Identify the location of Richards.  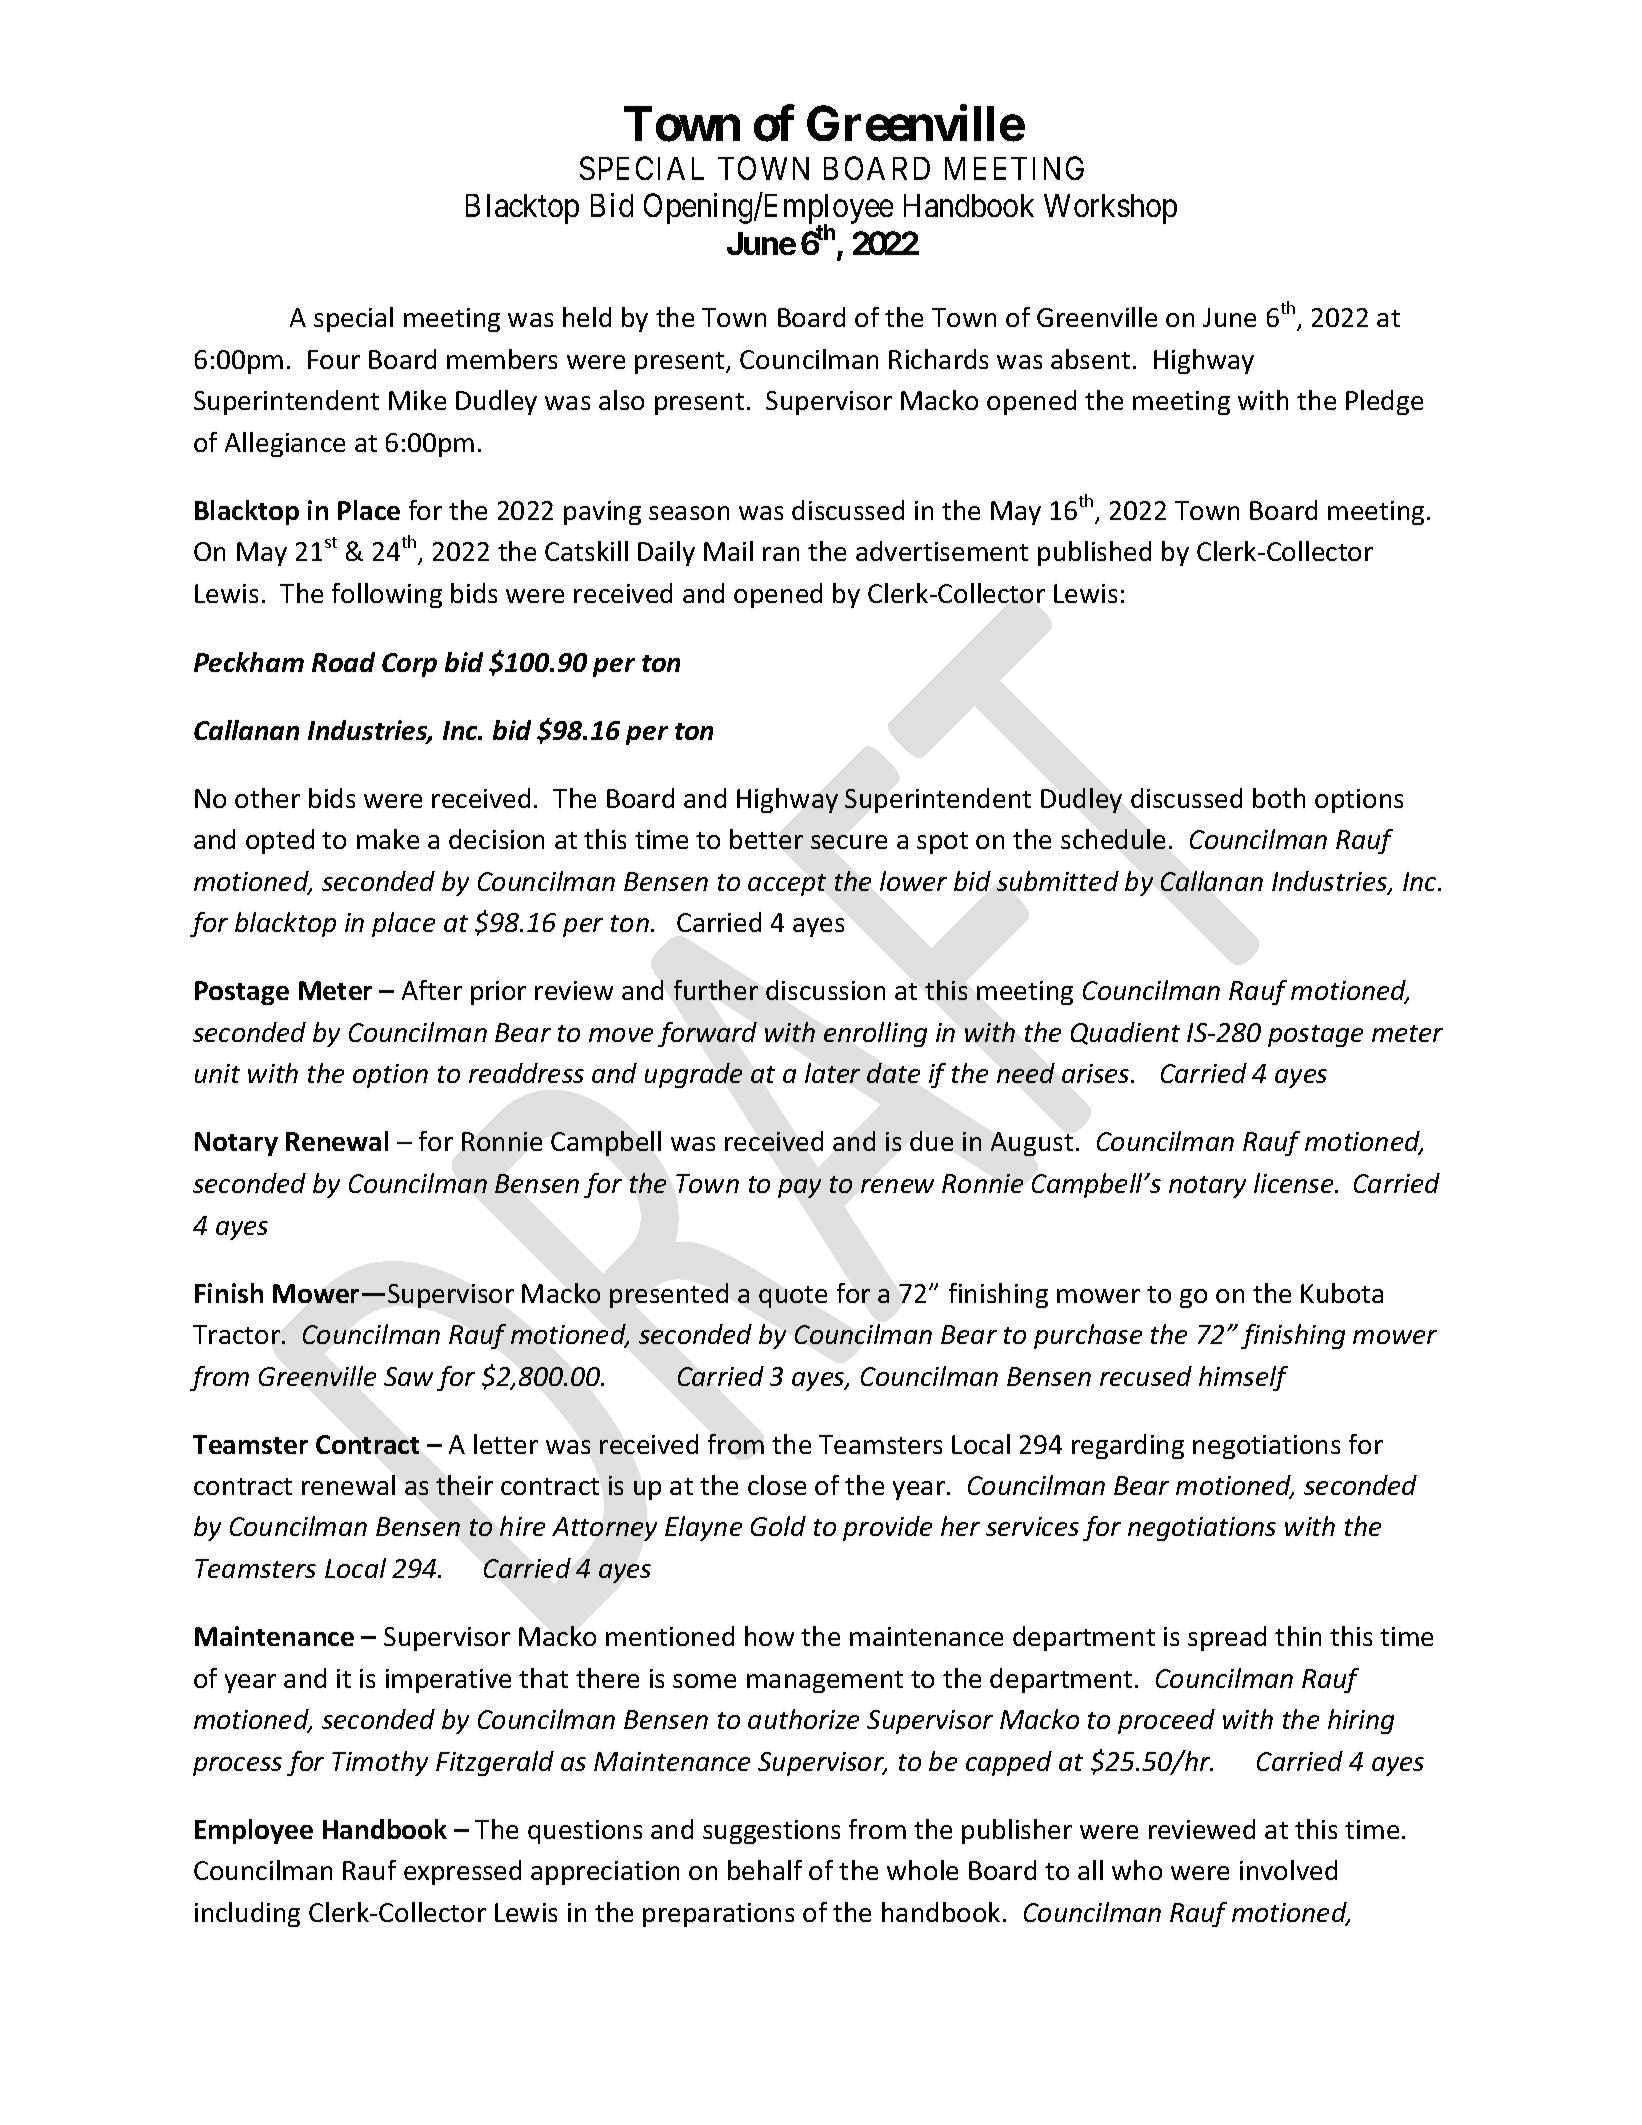
(938, 359).
